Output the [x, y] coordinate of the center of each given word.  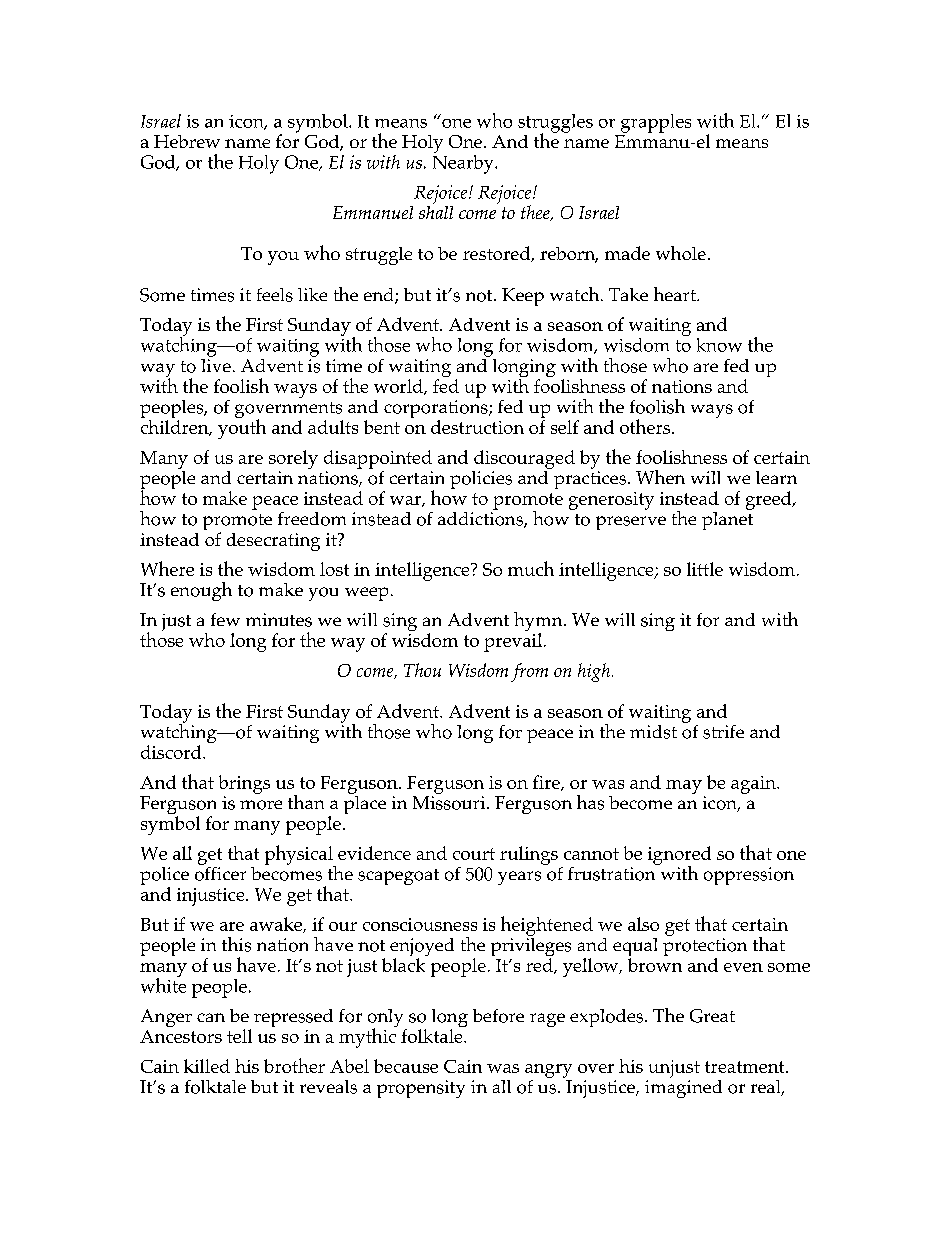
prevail [513, 642]
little [705, 569]
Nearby [464, 163]
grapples [656, 123]
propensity [421, 1089]
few [225, 619]
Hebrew [187, 141]
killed [207, 1066]
